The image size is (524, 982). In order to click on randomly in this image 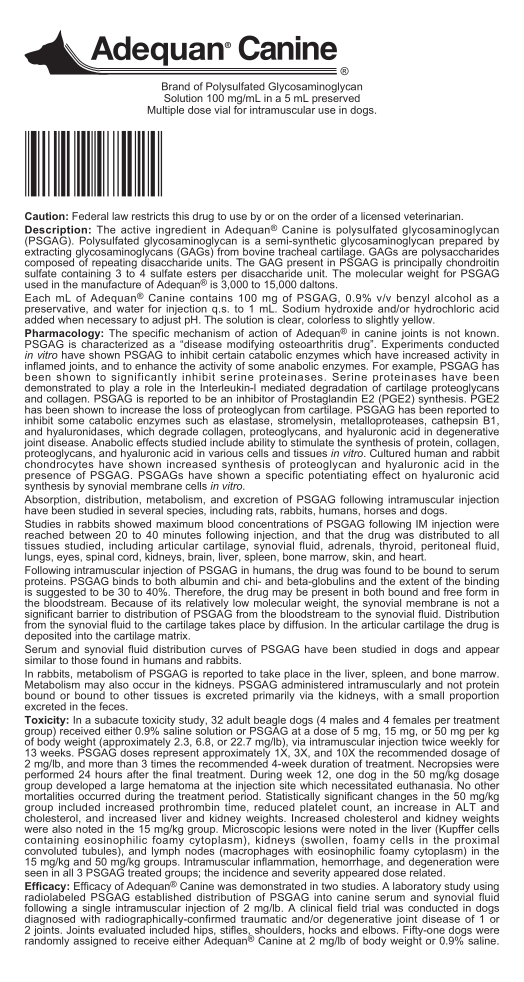, I will do `click(47, 940)`.
